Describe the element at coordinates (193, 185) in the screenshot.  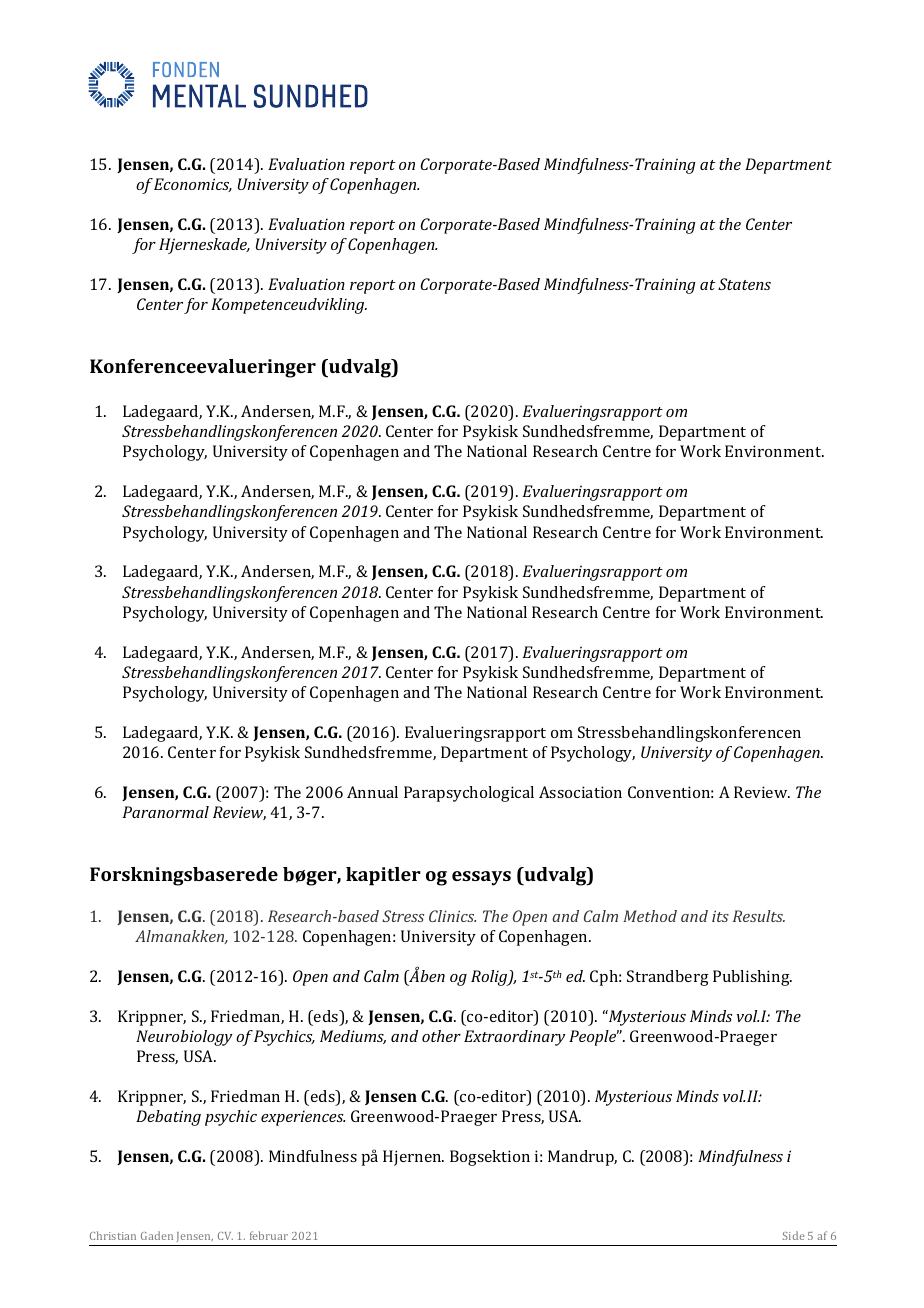
I see `Economics` at that location.
